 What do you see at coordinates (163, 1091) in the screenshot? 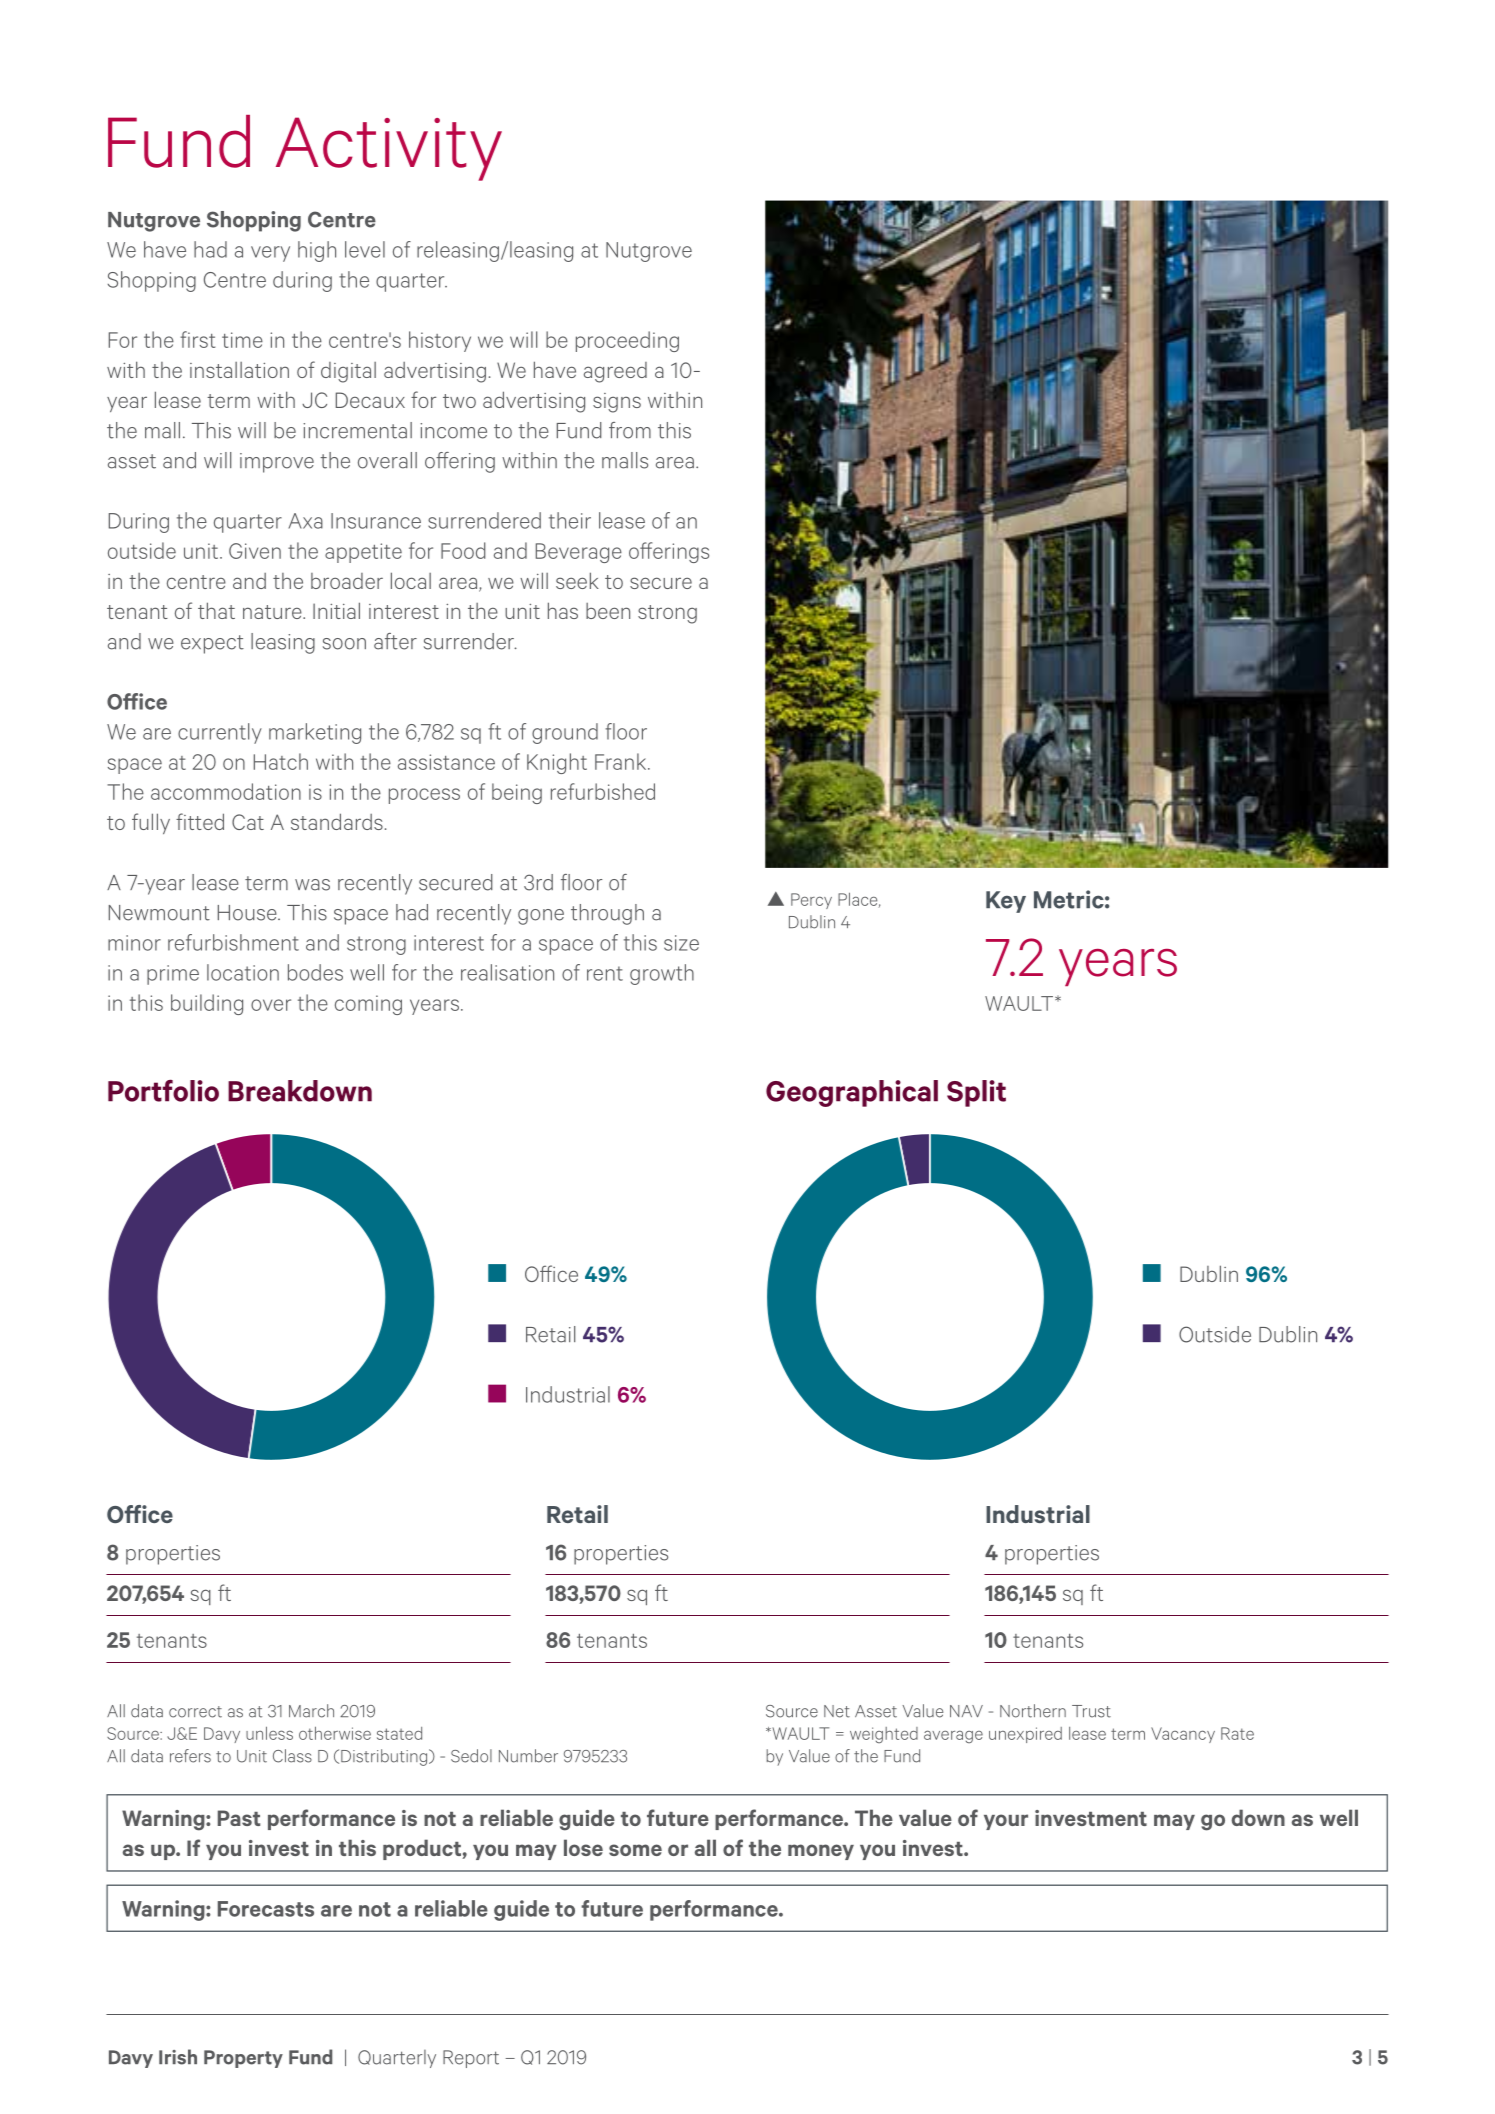
I see `Portfolio` at bounding box center [163, 1091].
